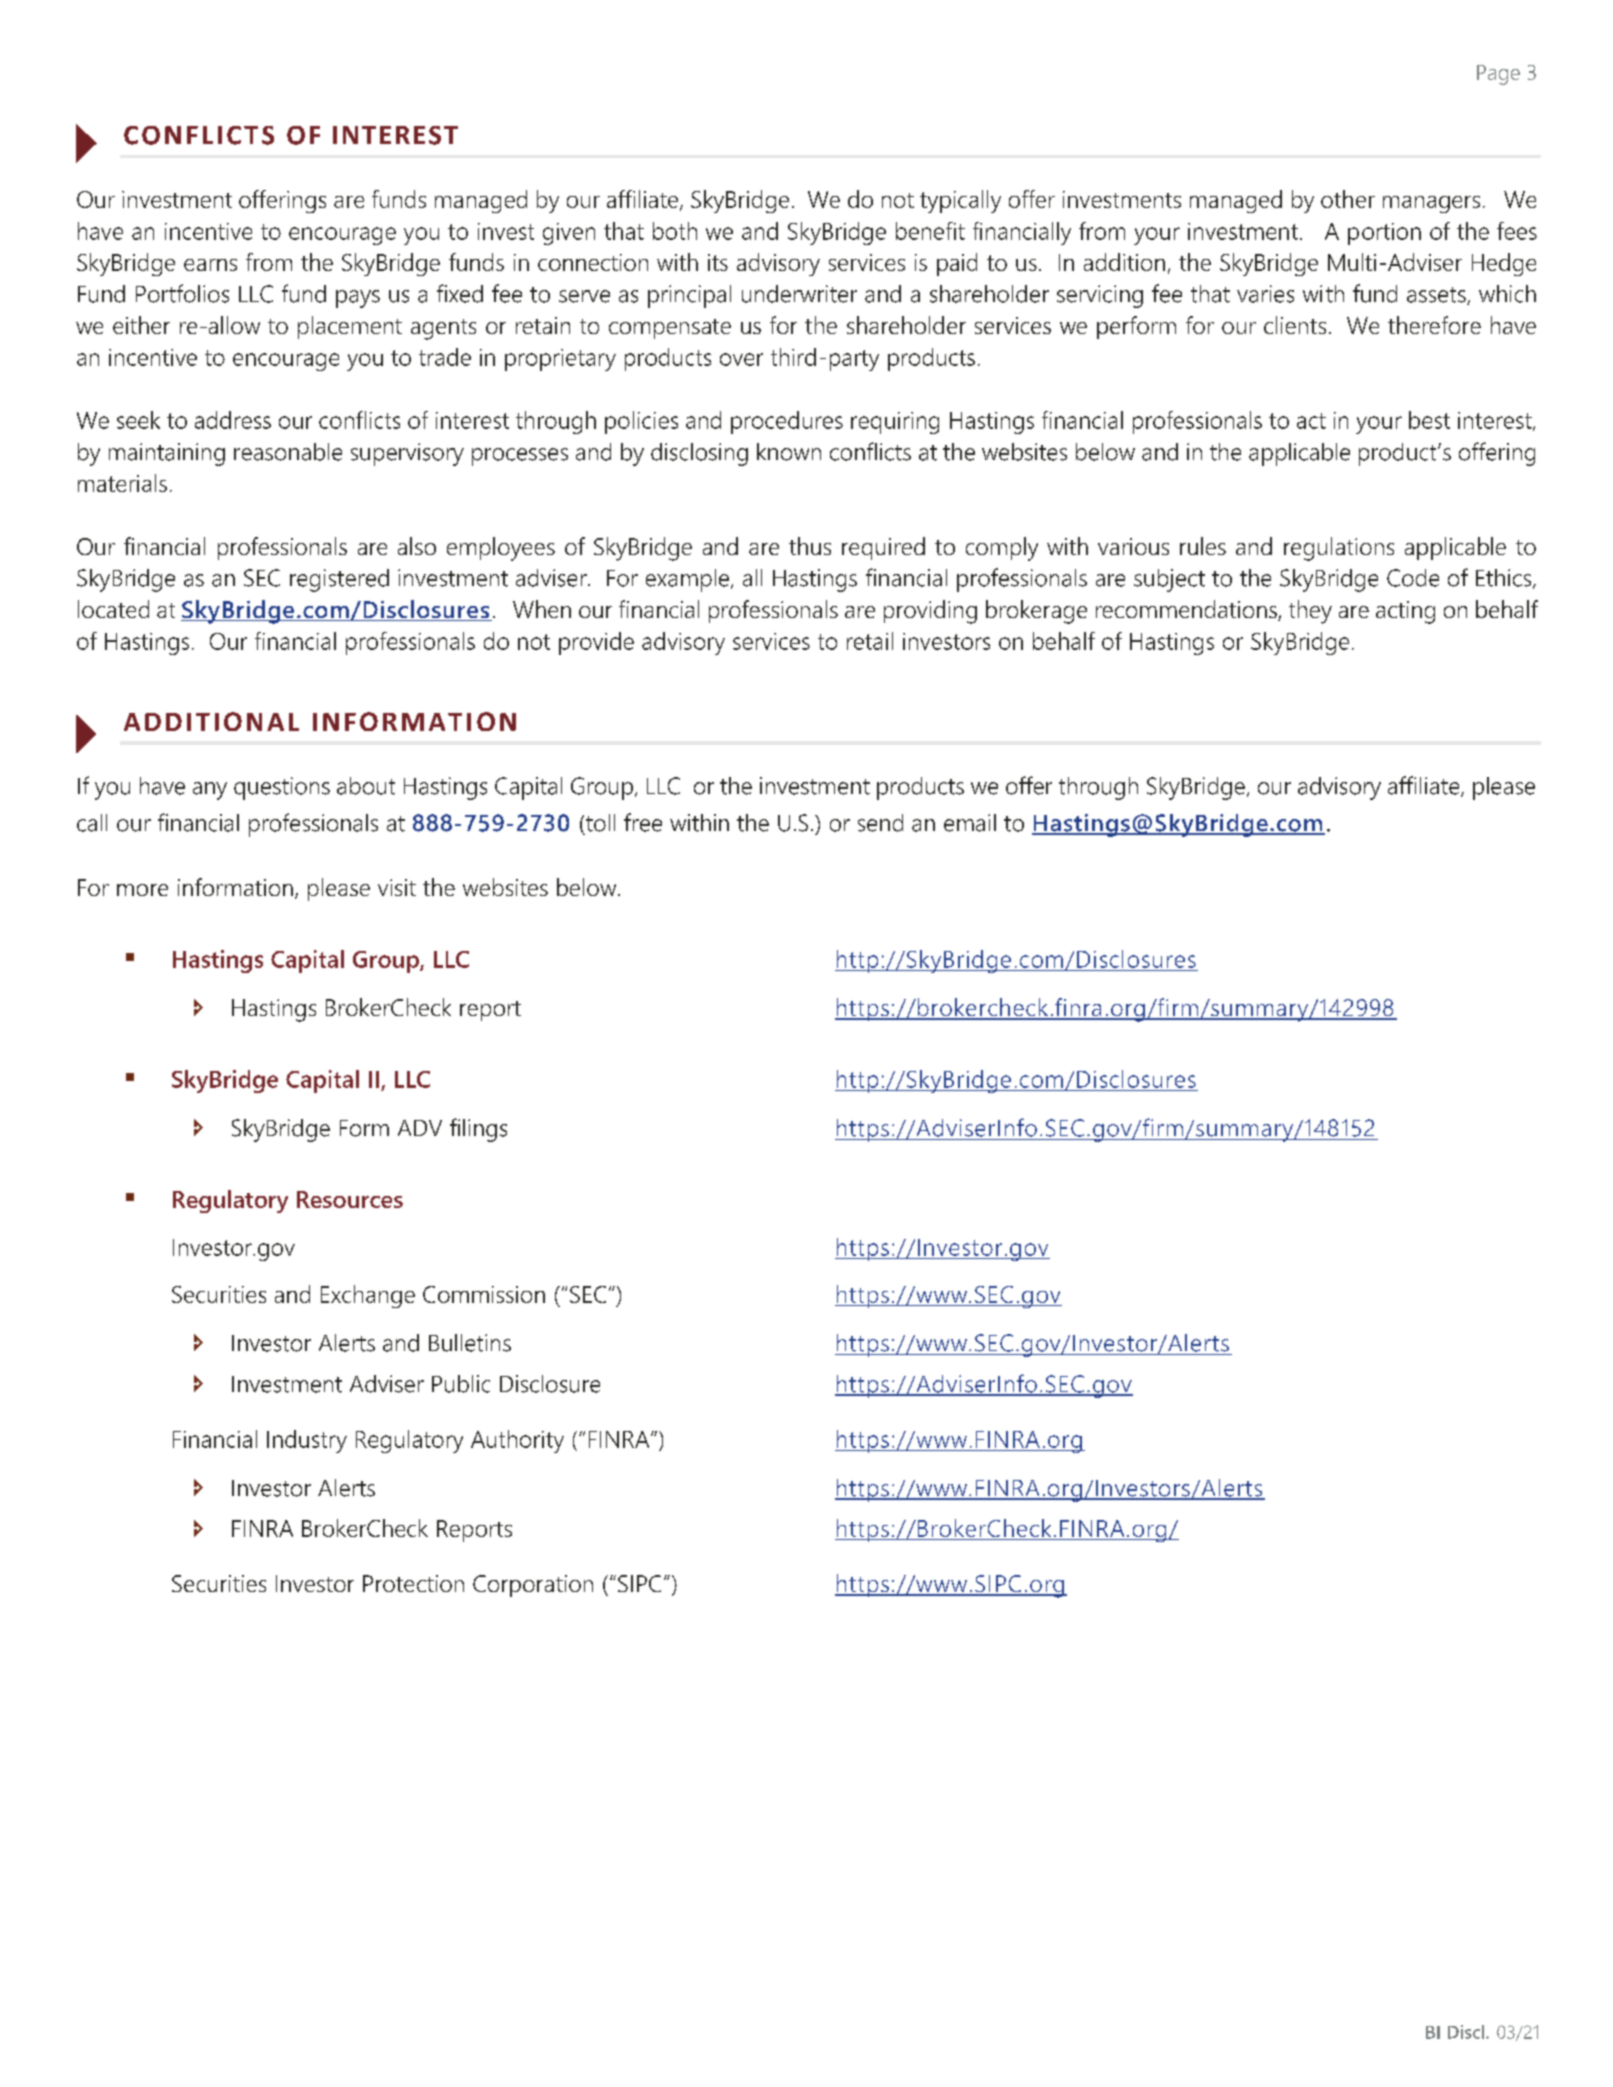  Describe the element at coordinates (880, 823) in the screenshot. I see `send` at that location.
